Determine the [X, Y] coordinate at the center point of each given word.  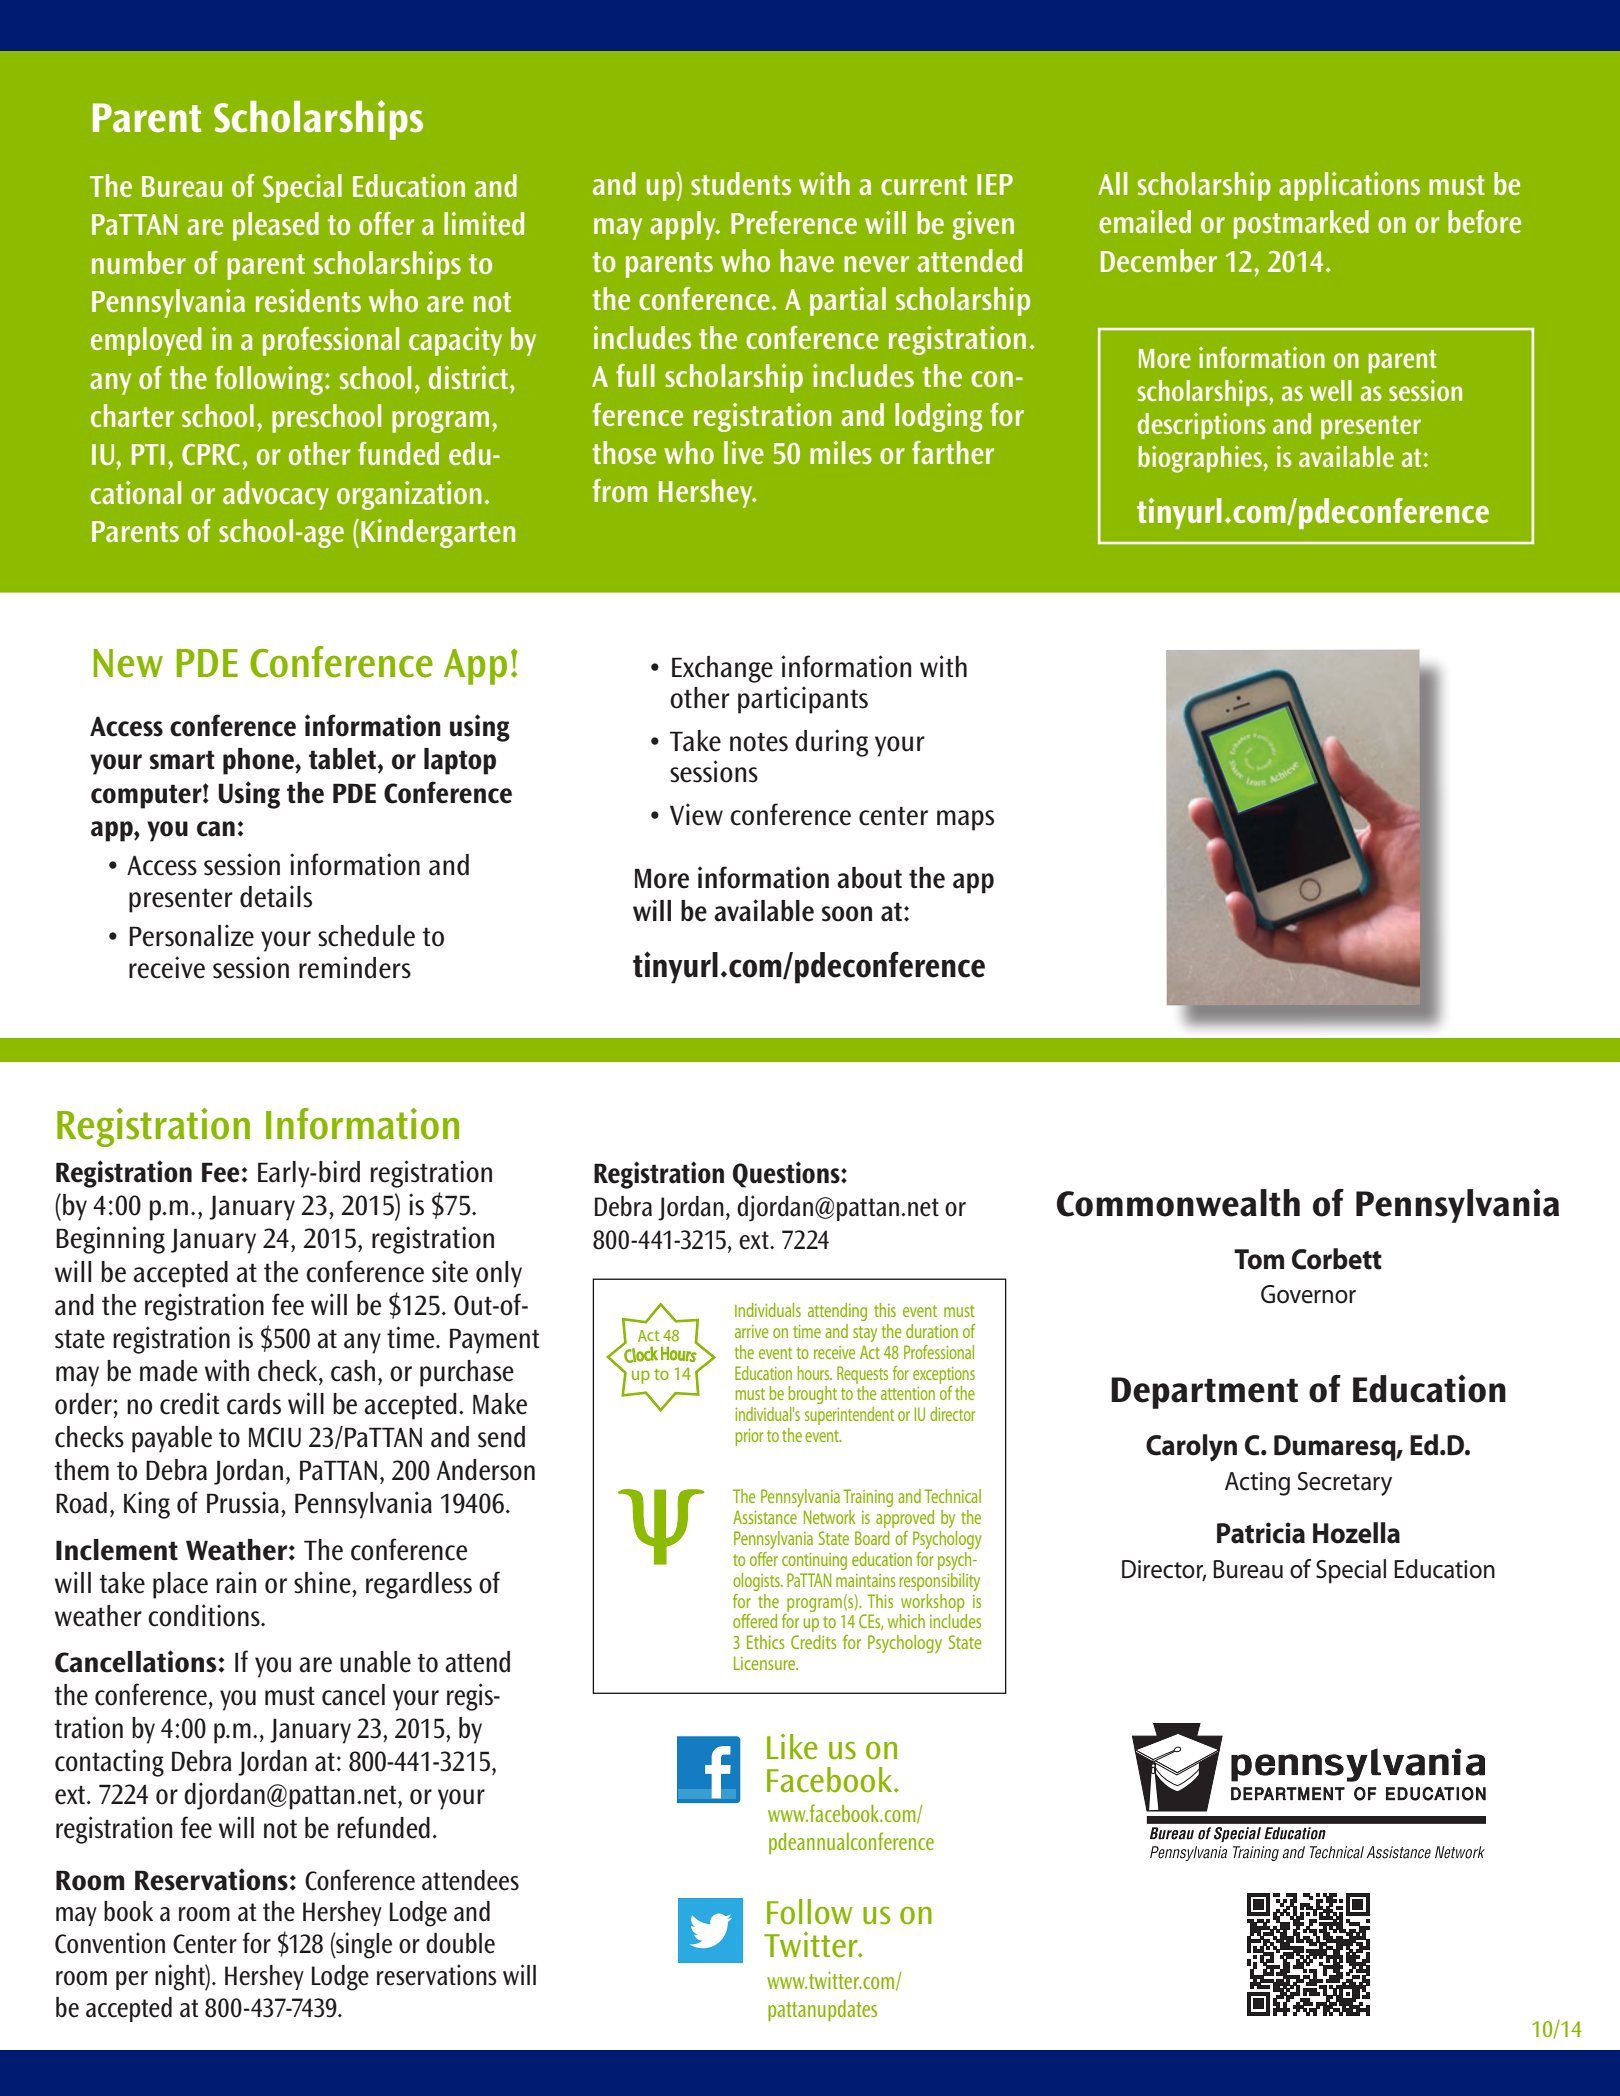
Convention [110, 1943]
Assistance [765, 1517]
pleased [276, 226]
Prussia [243, 1502]
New [128, 663]
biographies [1201, 459]
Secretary [1344, 1484]
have [807, 260]
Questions [787, 1174]
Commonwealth [1178, 1203]
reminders [355, 967]
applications [1349, 186]
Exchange [722, 669]
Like [792, 1747]
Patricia [1261, 1533]
